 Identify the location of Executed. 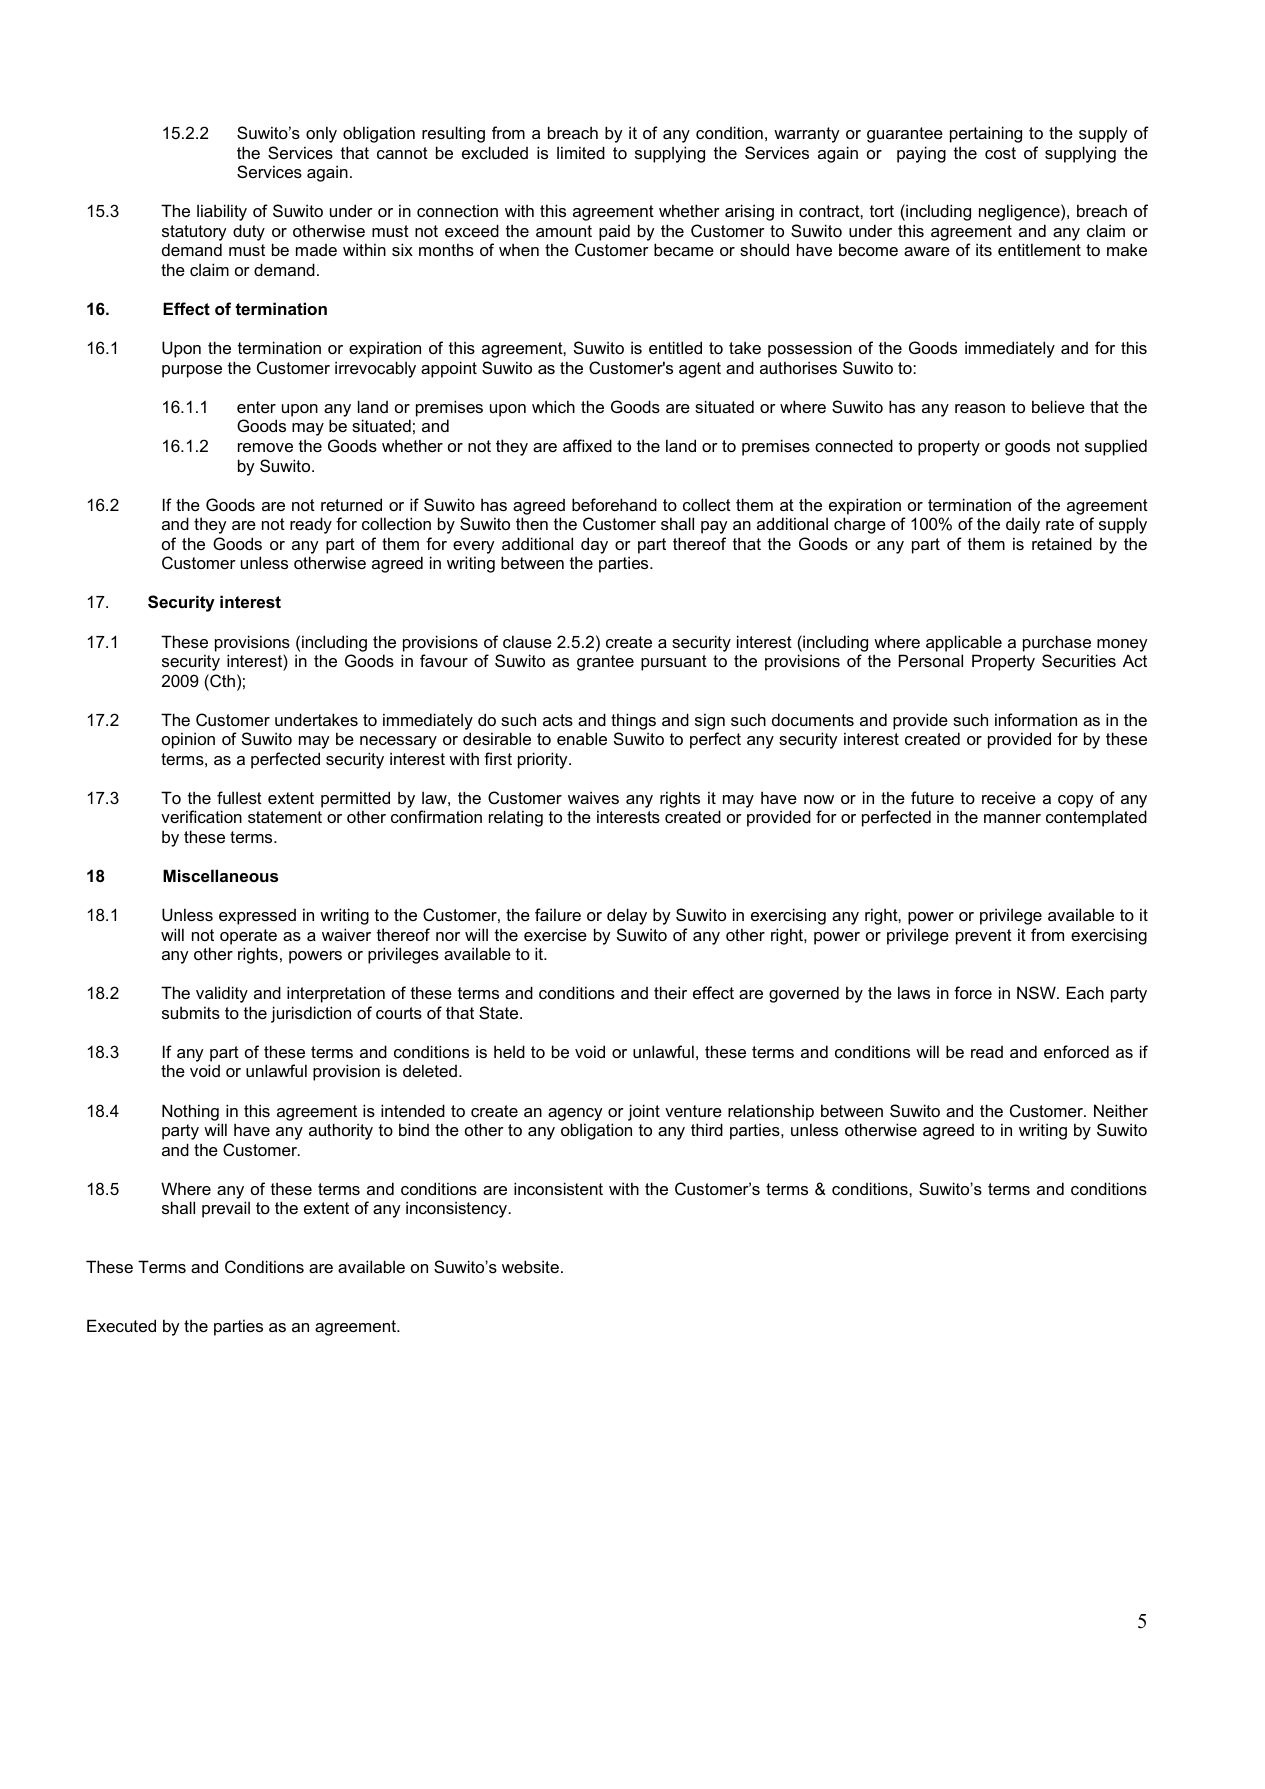
(121, 1325).
